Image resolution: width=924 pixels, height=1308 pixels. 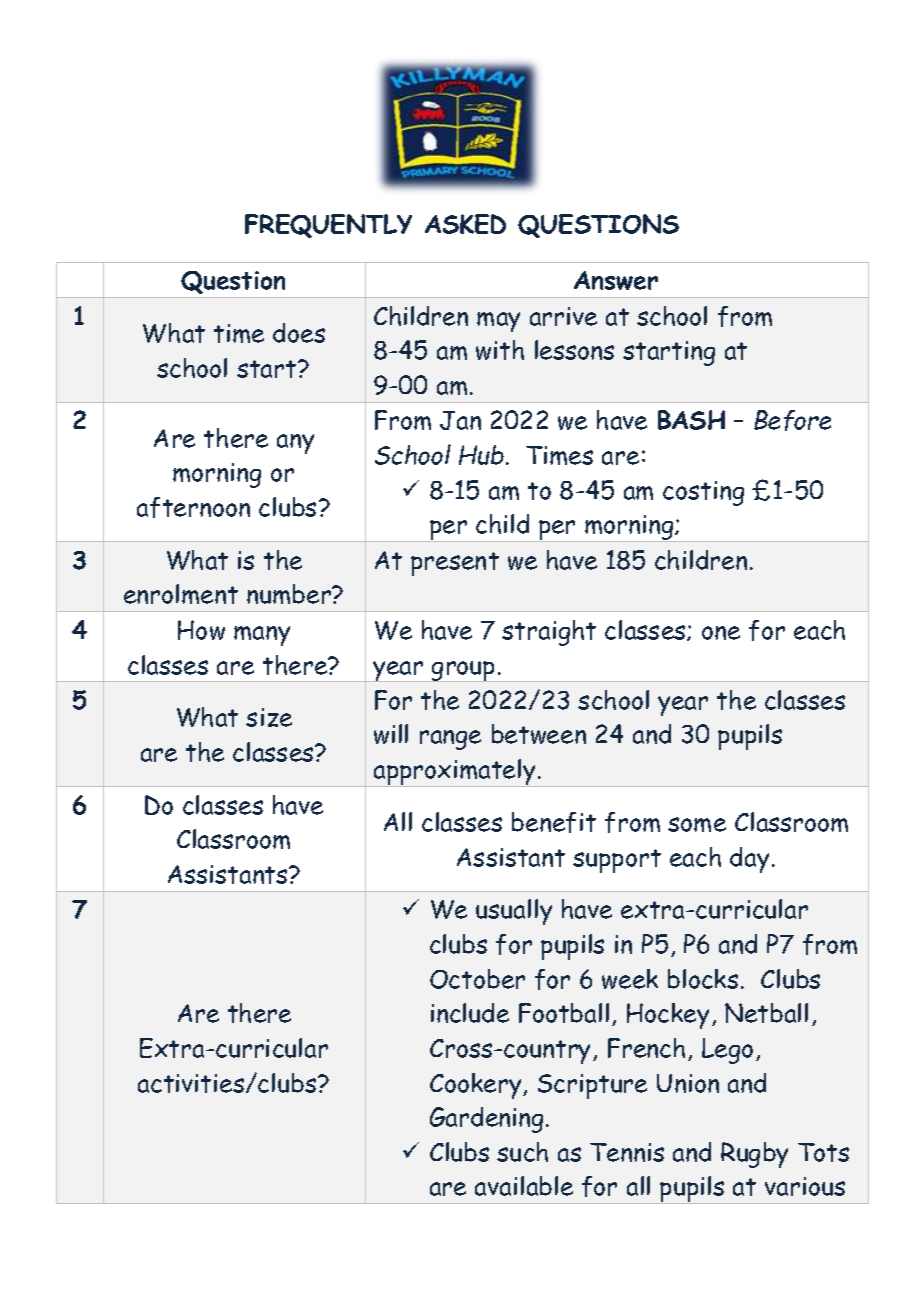 What do you see at coordinates (616, 280) in the screenshot?
I see `Answer` at bounding box center [616, 280].
